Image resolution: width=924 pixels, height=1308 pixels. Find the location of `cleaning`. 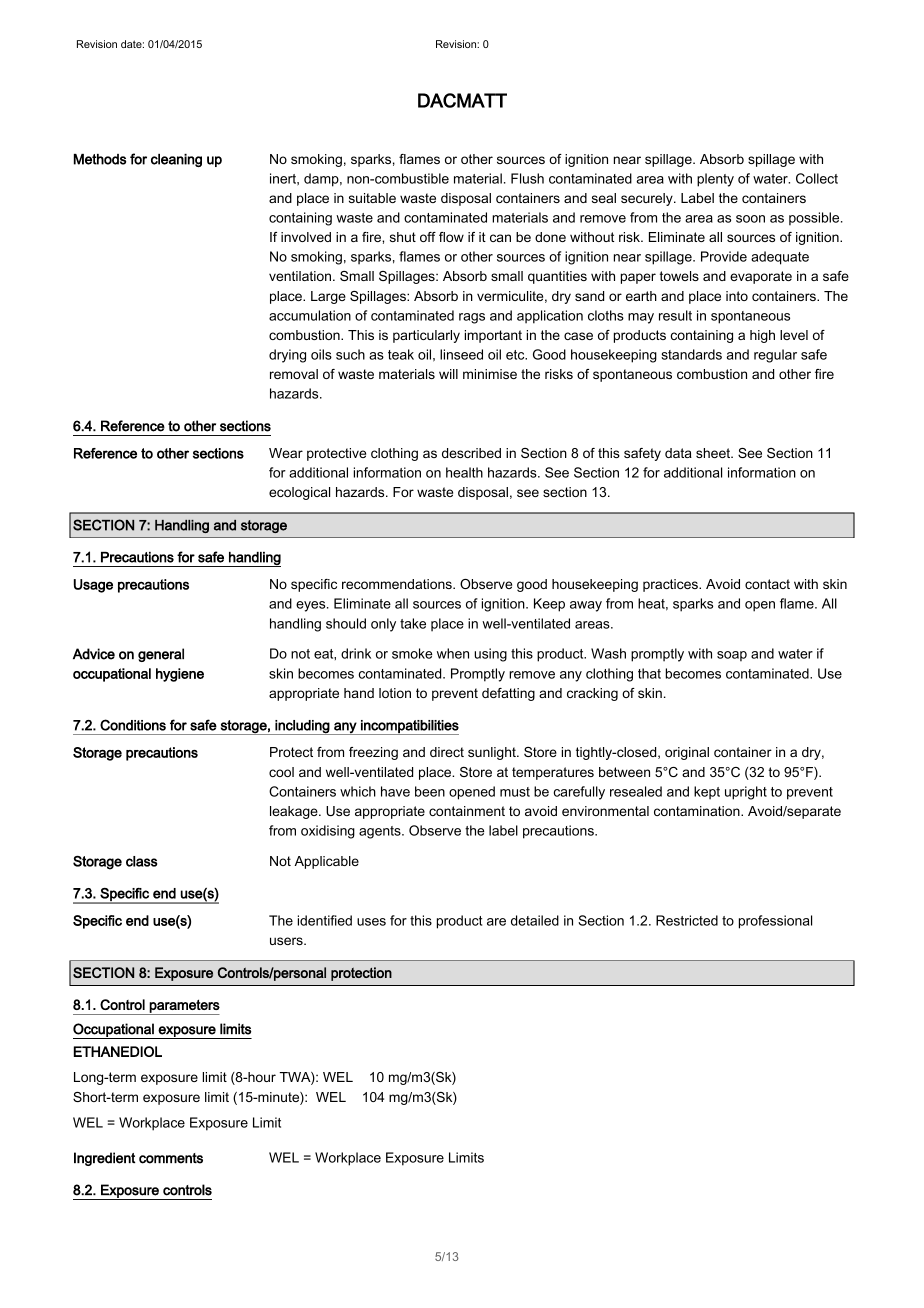

cleaning is located at coordinates (176, 160).
